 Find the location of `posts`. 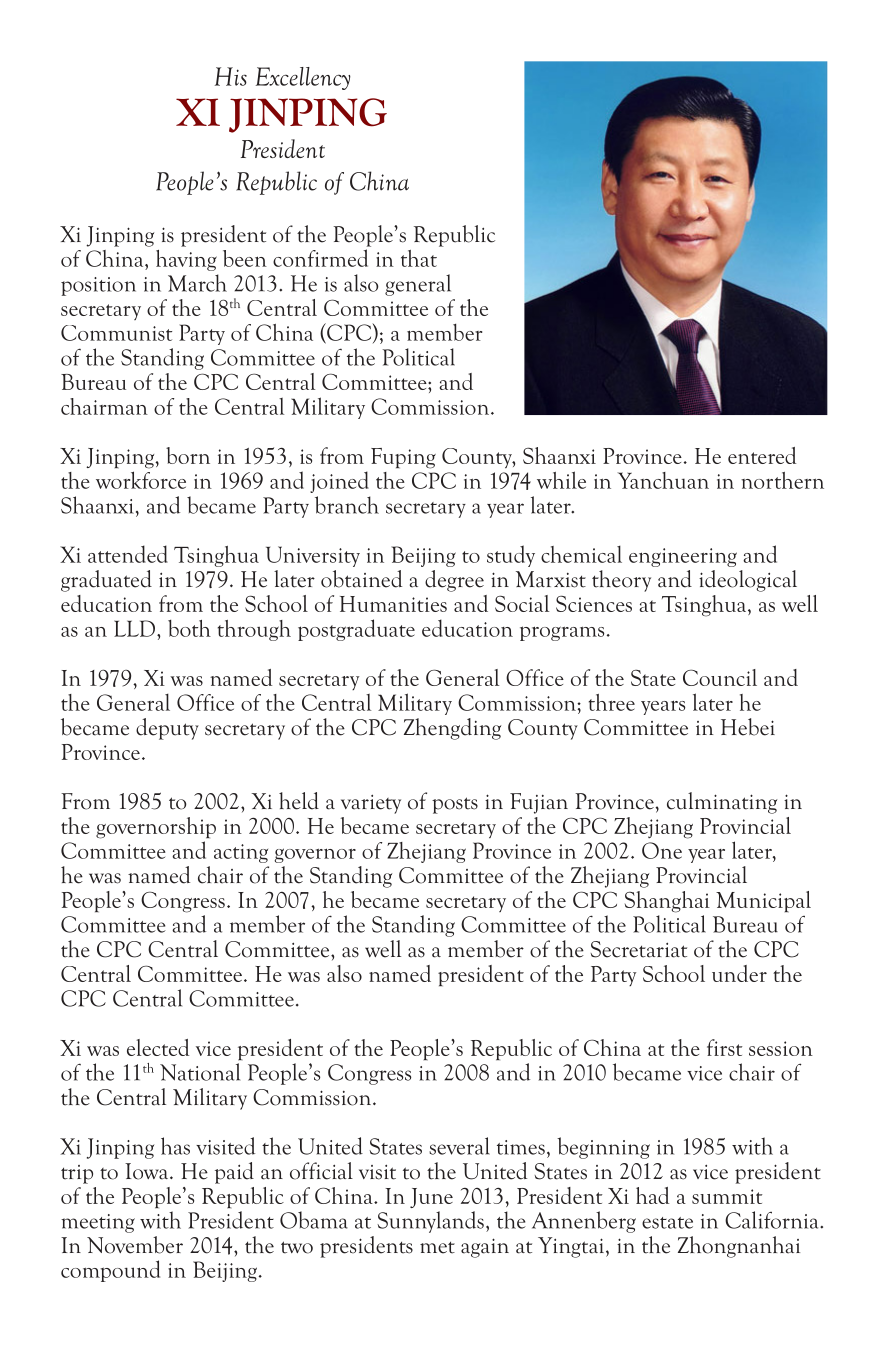

posts is located at coordinates (455, 805).
